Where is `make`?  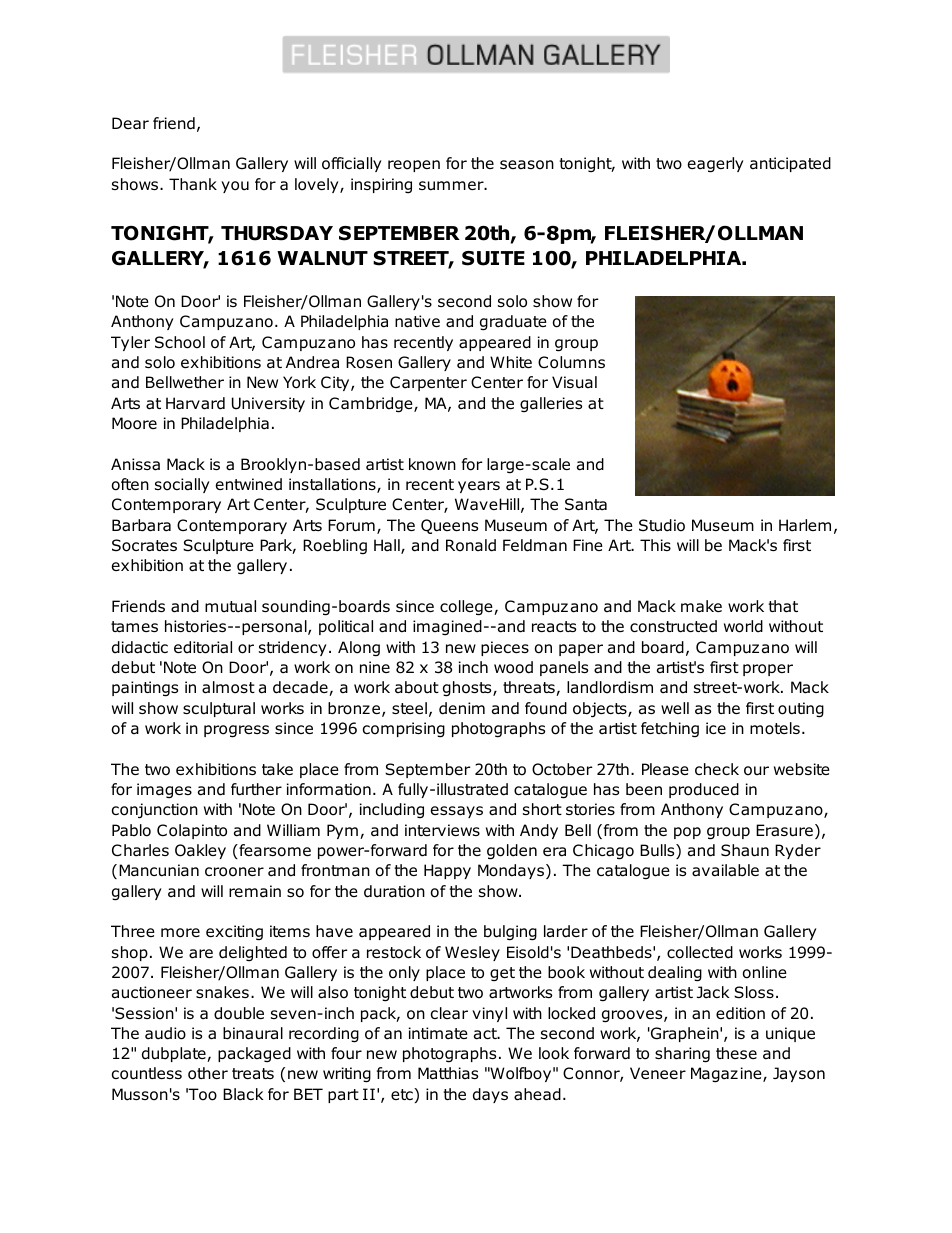 make is located at coordinates (701, 606).
